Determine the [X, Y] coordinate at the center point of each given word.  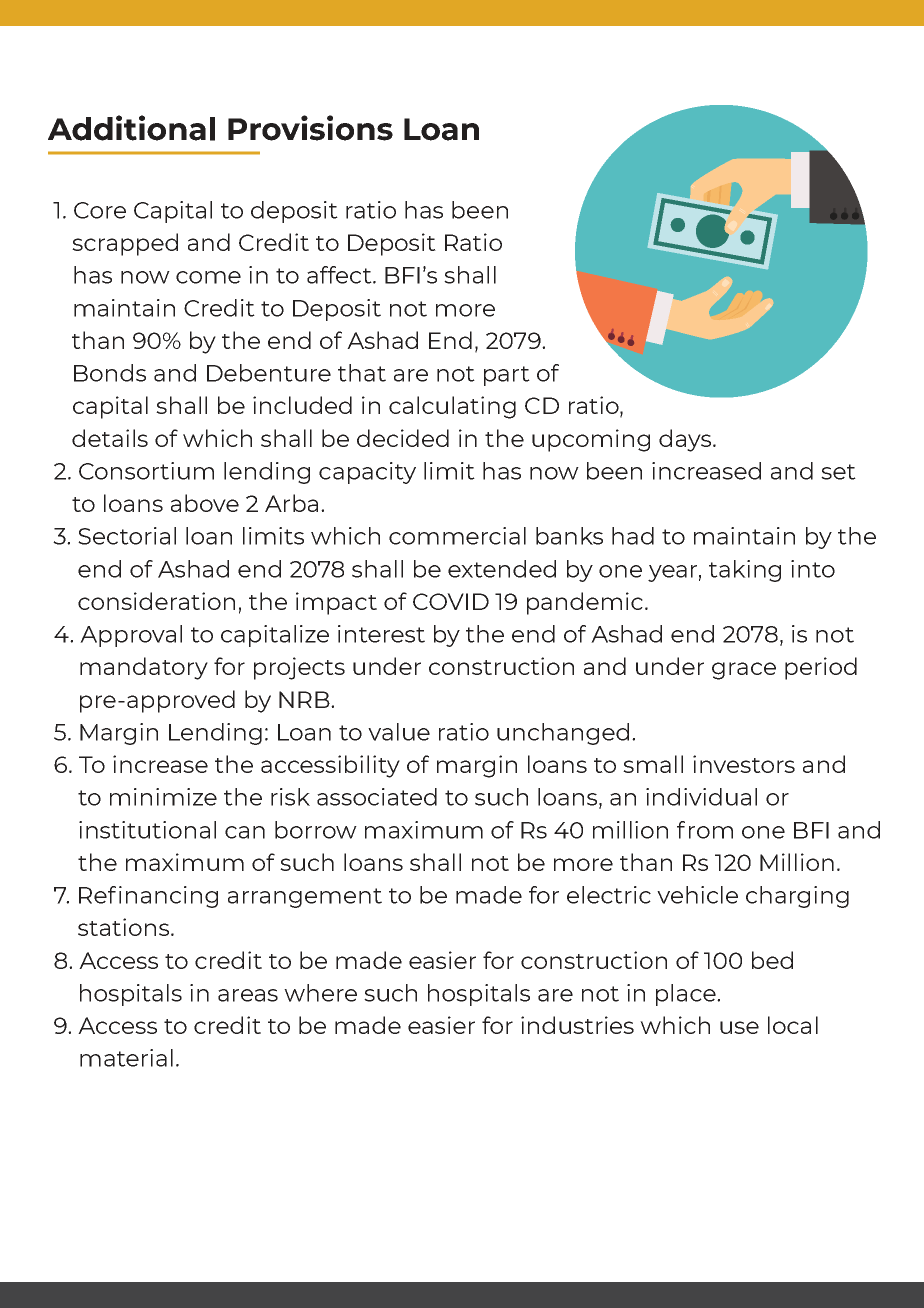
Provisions [310, 128]
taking [745, 571]
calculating [452, 407]
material [126, 1058]
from [705, 830]
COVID [451, 601]
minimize [163, 797]
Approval [131, 636]
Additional [131, 128]
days [686, 440]
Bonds [110, 373]
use [739, 1027]
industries [577, 1025]
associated [377, 797]
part [507, 376]
